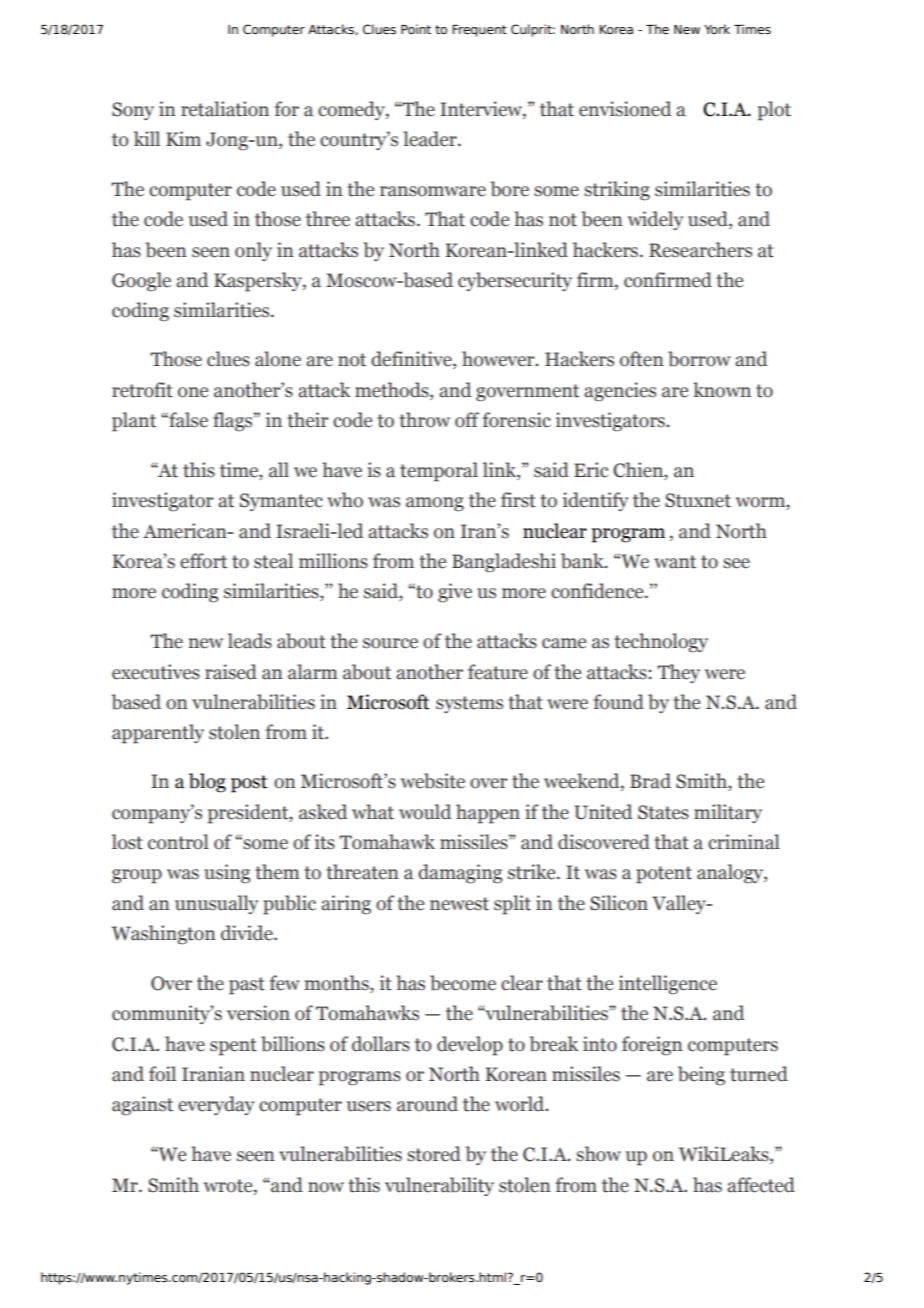  I want to click on Frequent, so click(479, 31).
